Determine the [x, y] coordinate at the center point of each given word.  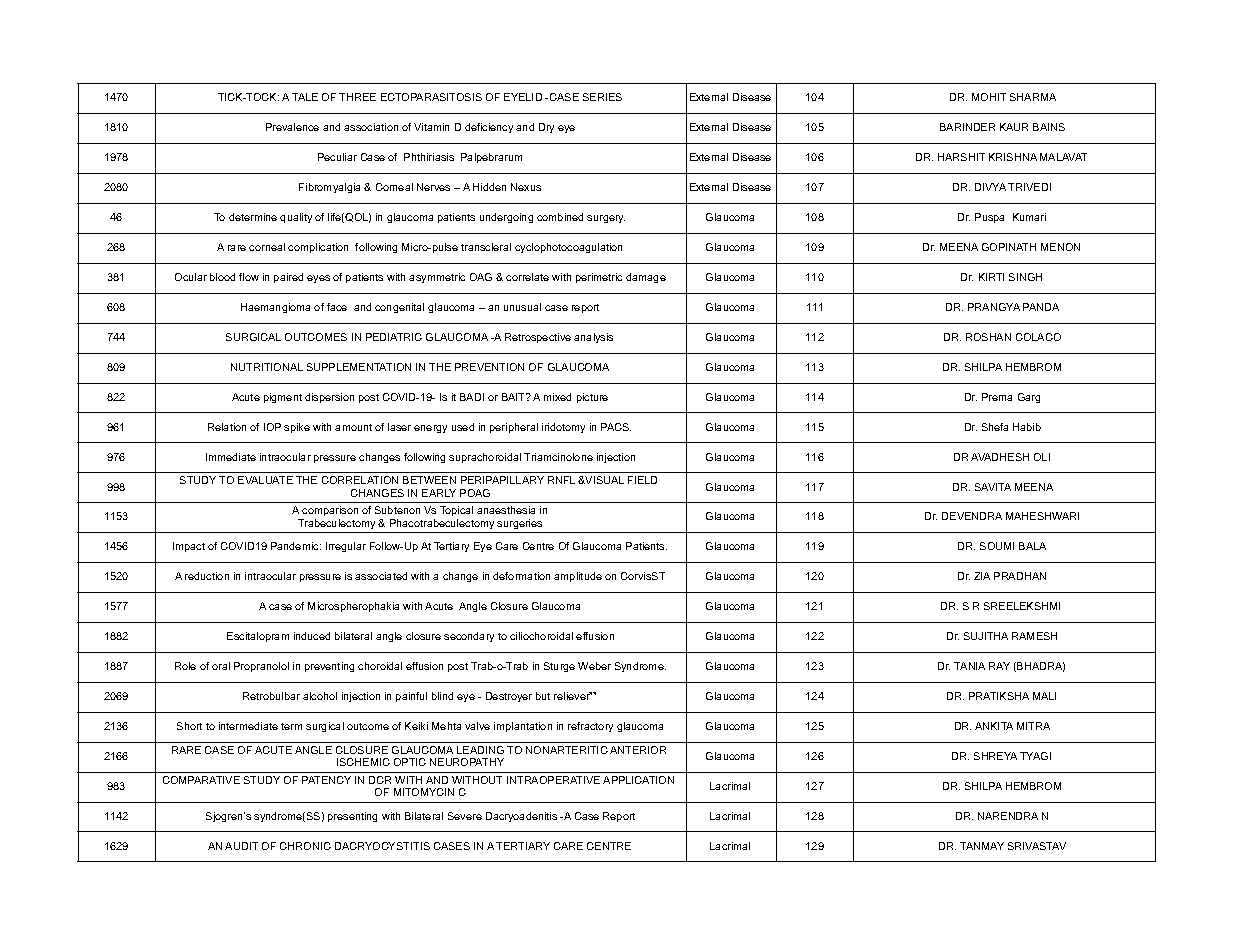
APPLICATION [638, 780]
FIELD [642, 480]
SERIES [602, 97]
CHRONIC [305, 846]
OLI [1042, 457]
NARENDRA [1008, 816]
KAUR [1014, 127]
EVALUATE [265, 480]
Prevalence [292, 127]
